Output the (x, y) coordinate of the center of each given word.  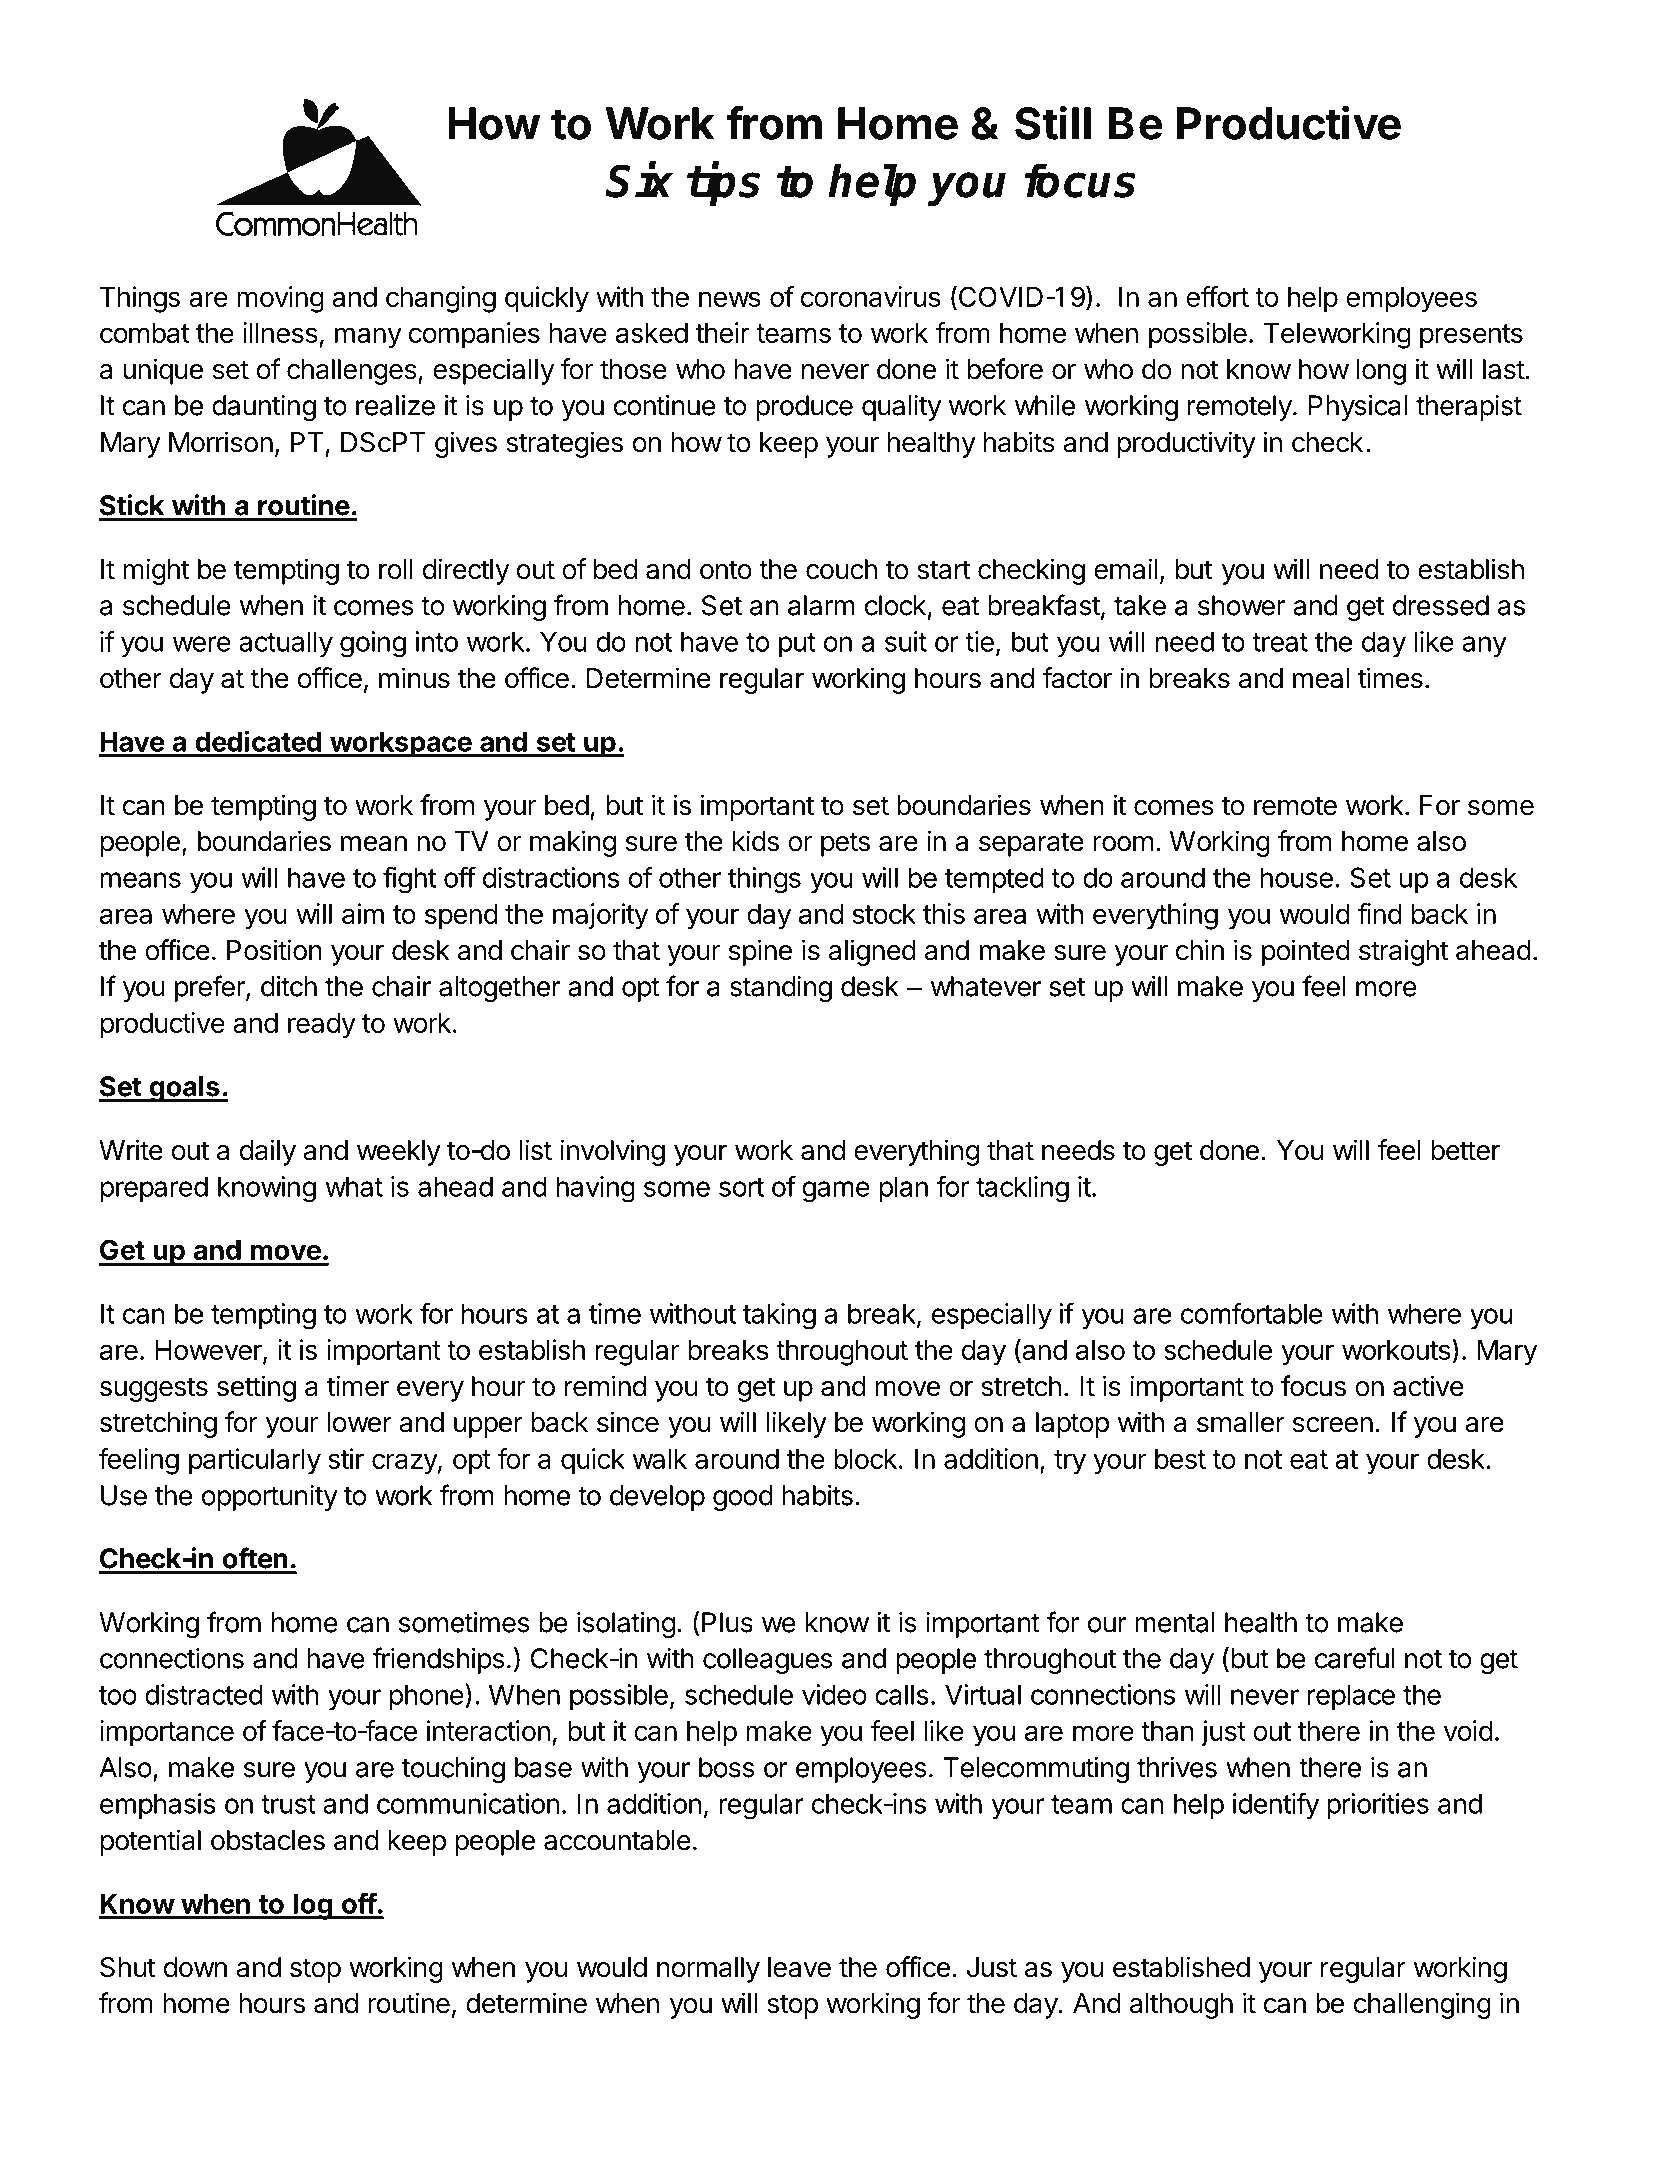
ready (322, 1026)
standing (781, 989)
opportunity (270, 1498)
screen (1333, 1425)
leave (799, 1967)
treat (1280, 642)
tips (723, 184)
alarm (821, 605)
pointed (1306, 952)
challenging (1422, 2005)
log (313, 1906)
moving (280, 299)
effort (1217, 296)
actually (286, 644)
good (743, 1498)
